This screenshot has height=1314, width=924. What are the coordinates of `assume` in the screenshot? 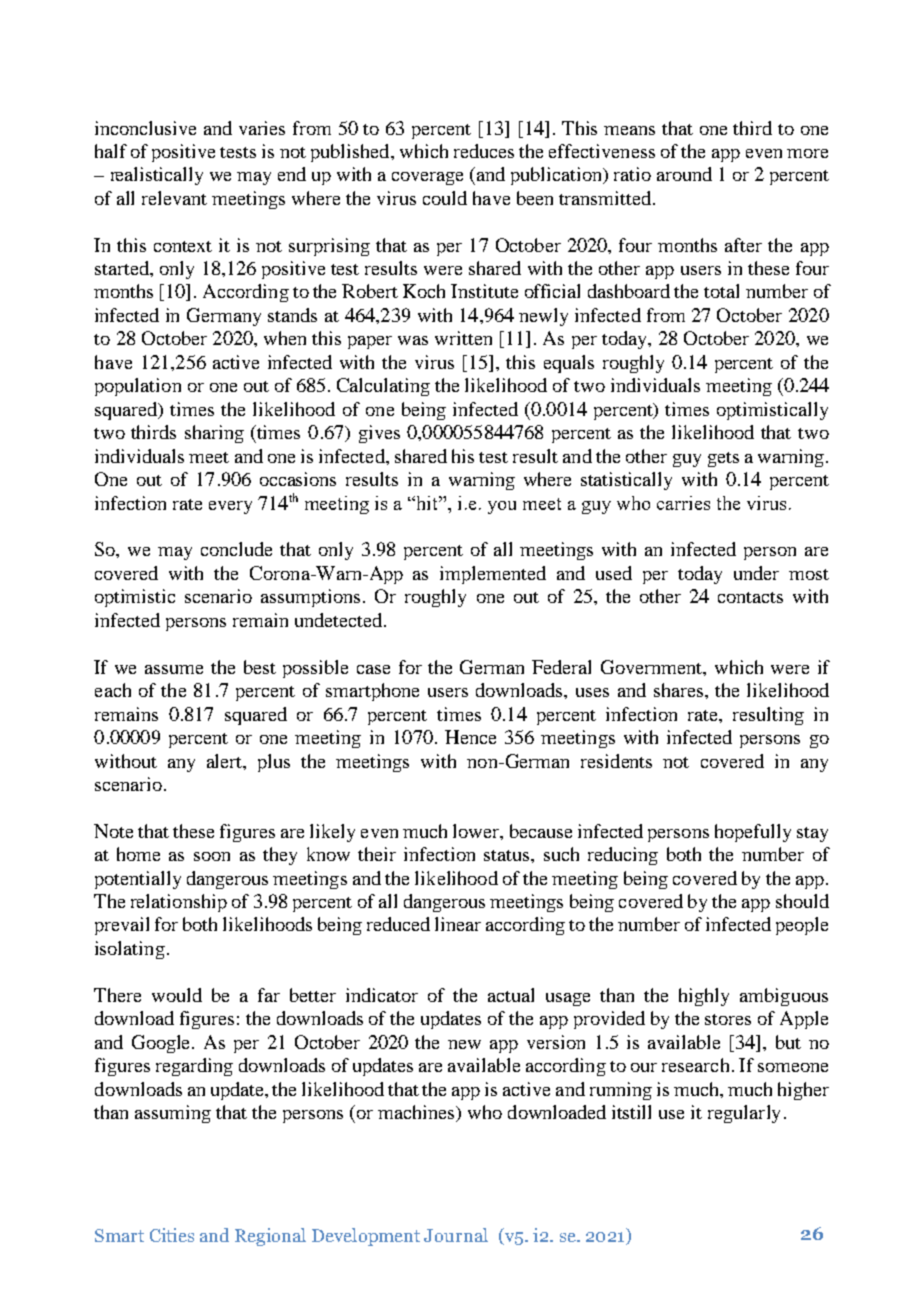 It's located at (174, 669).
